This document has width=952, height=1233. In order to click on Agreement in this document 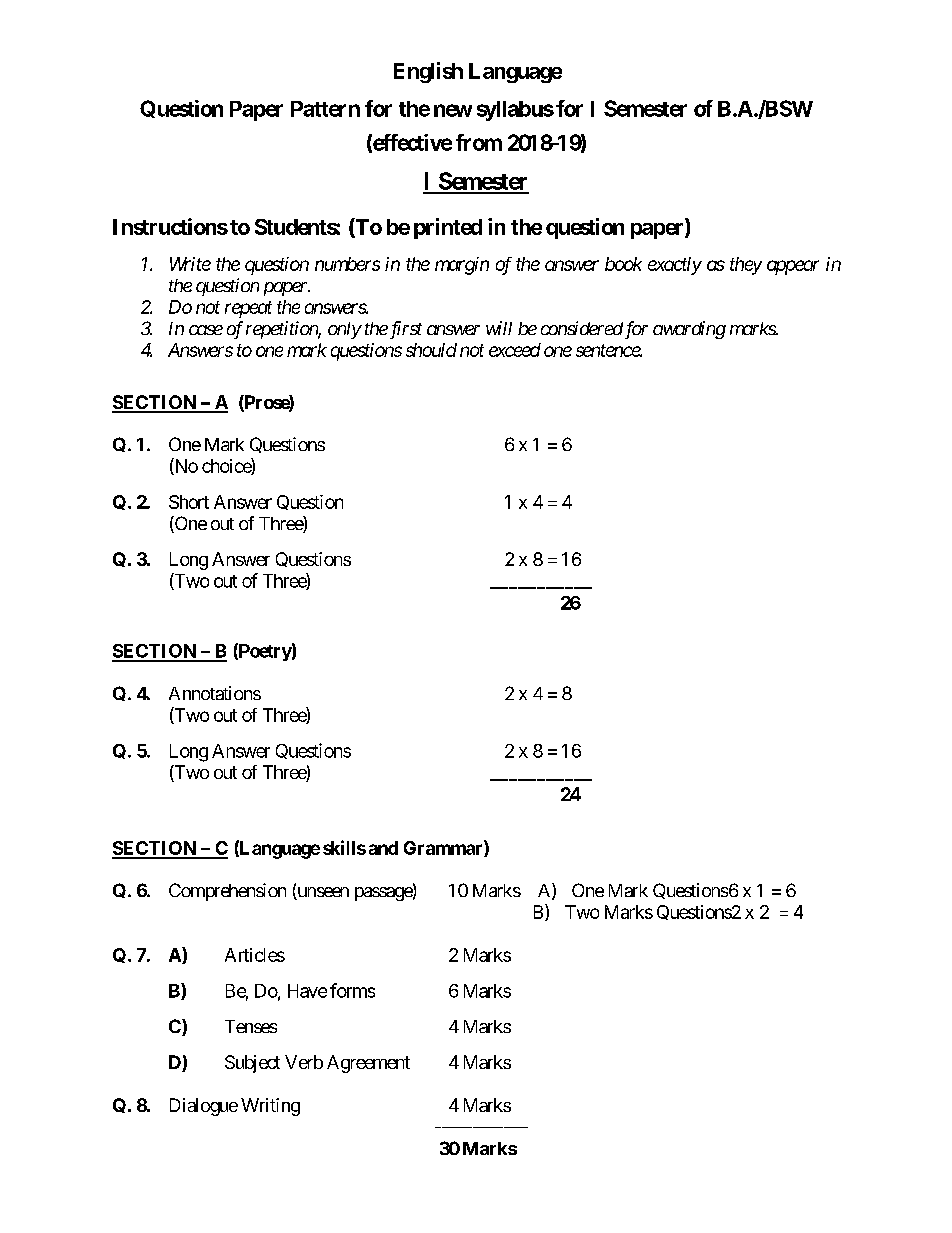, I will do `click(368, 1064)`.
